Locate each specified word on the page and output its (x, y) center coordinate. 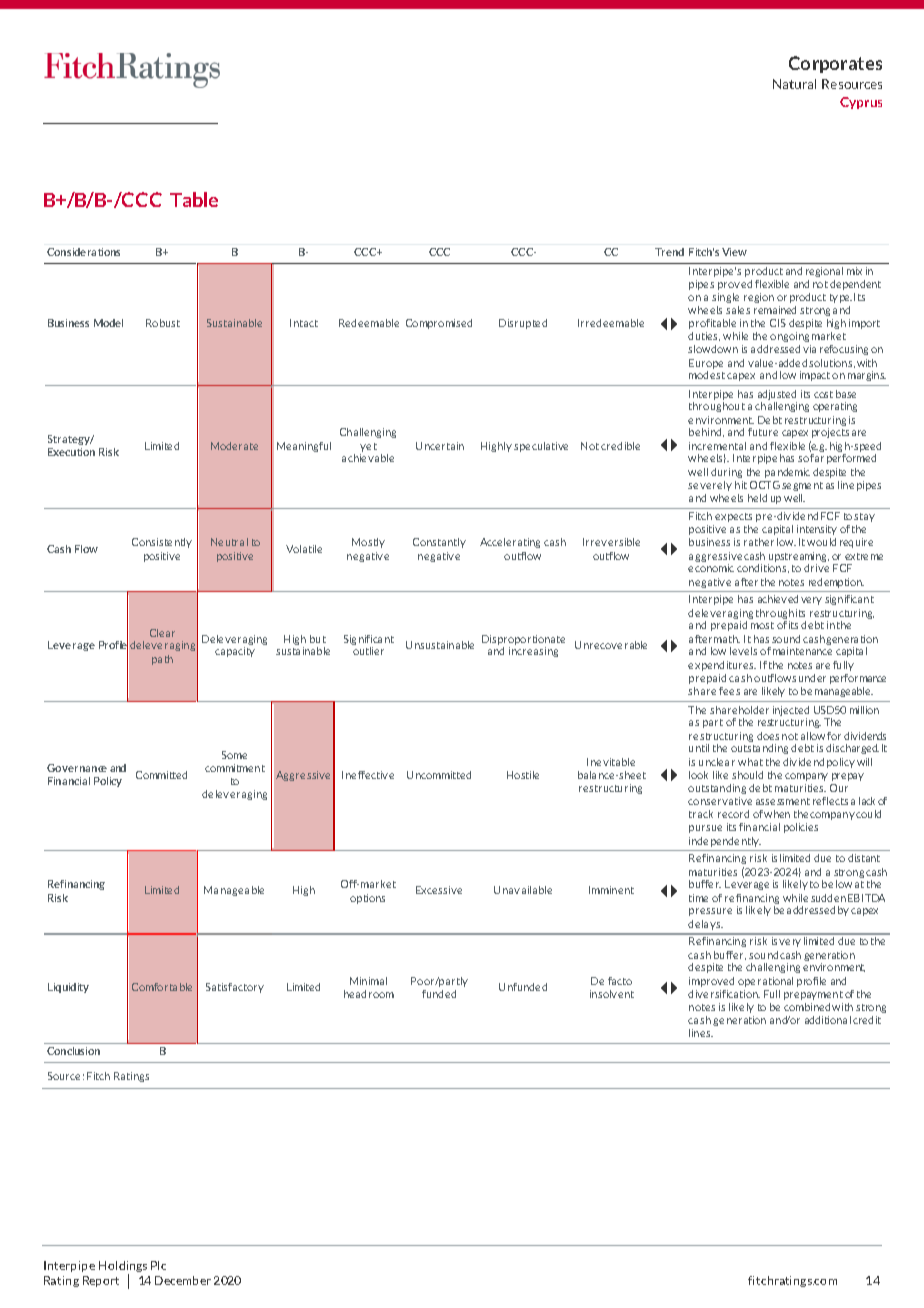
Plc (158, 1265)
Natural (794, 84)
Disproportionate (523, 641)
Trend (669, 252)
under (812, 678)
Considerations (83, 252)
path (162, 660)
